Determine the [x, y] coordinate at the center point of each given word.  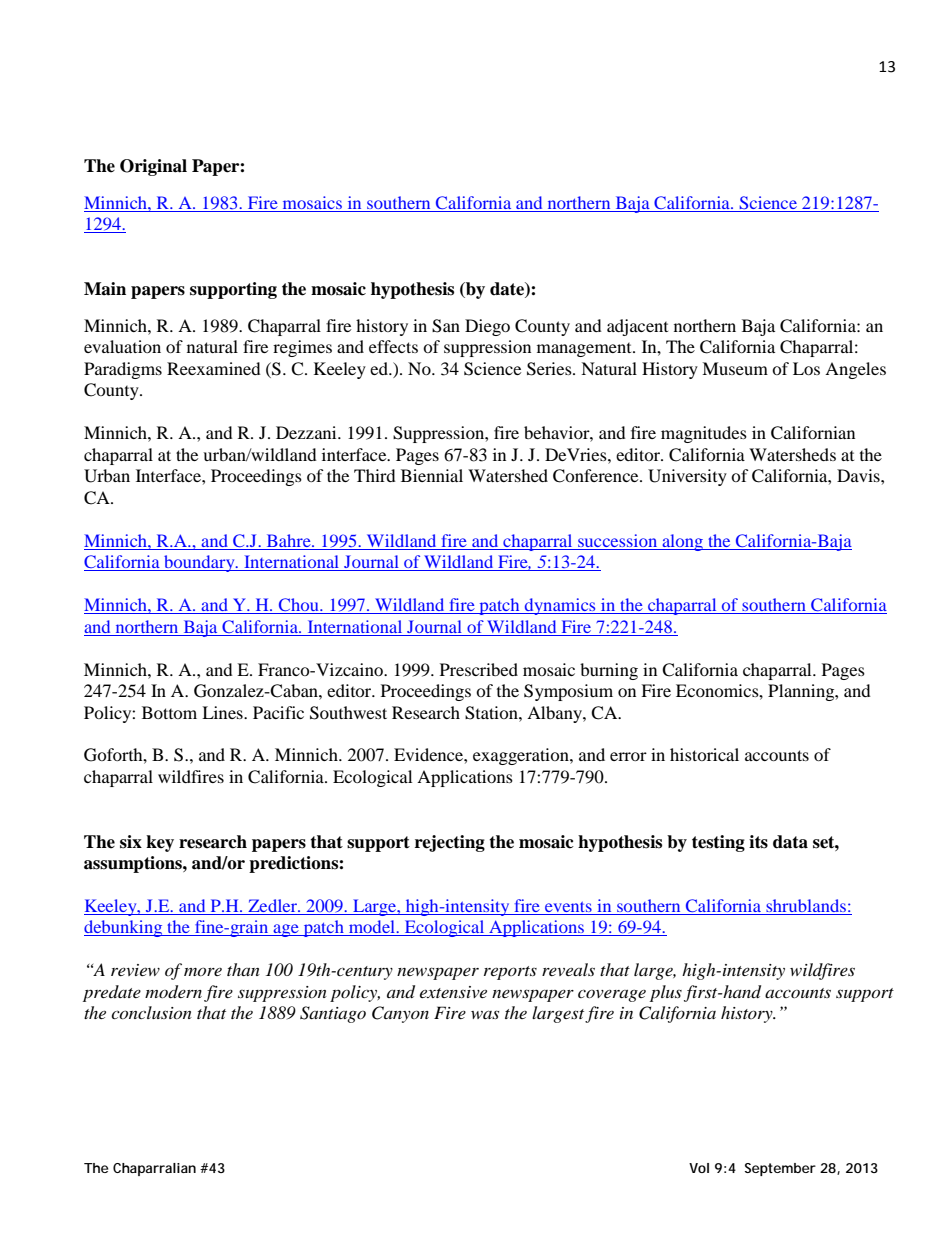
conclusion [151, 1012]
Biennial [432, 475]
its [758, 842]
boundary [199, 563]
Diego [487, 327]
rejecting [450, 843]
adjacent [637, 327]
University [687, 477]
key [160, 843]
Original [153, 167]
